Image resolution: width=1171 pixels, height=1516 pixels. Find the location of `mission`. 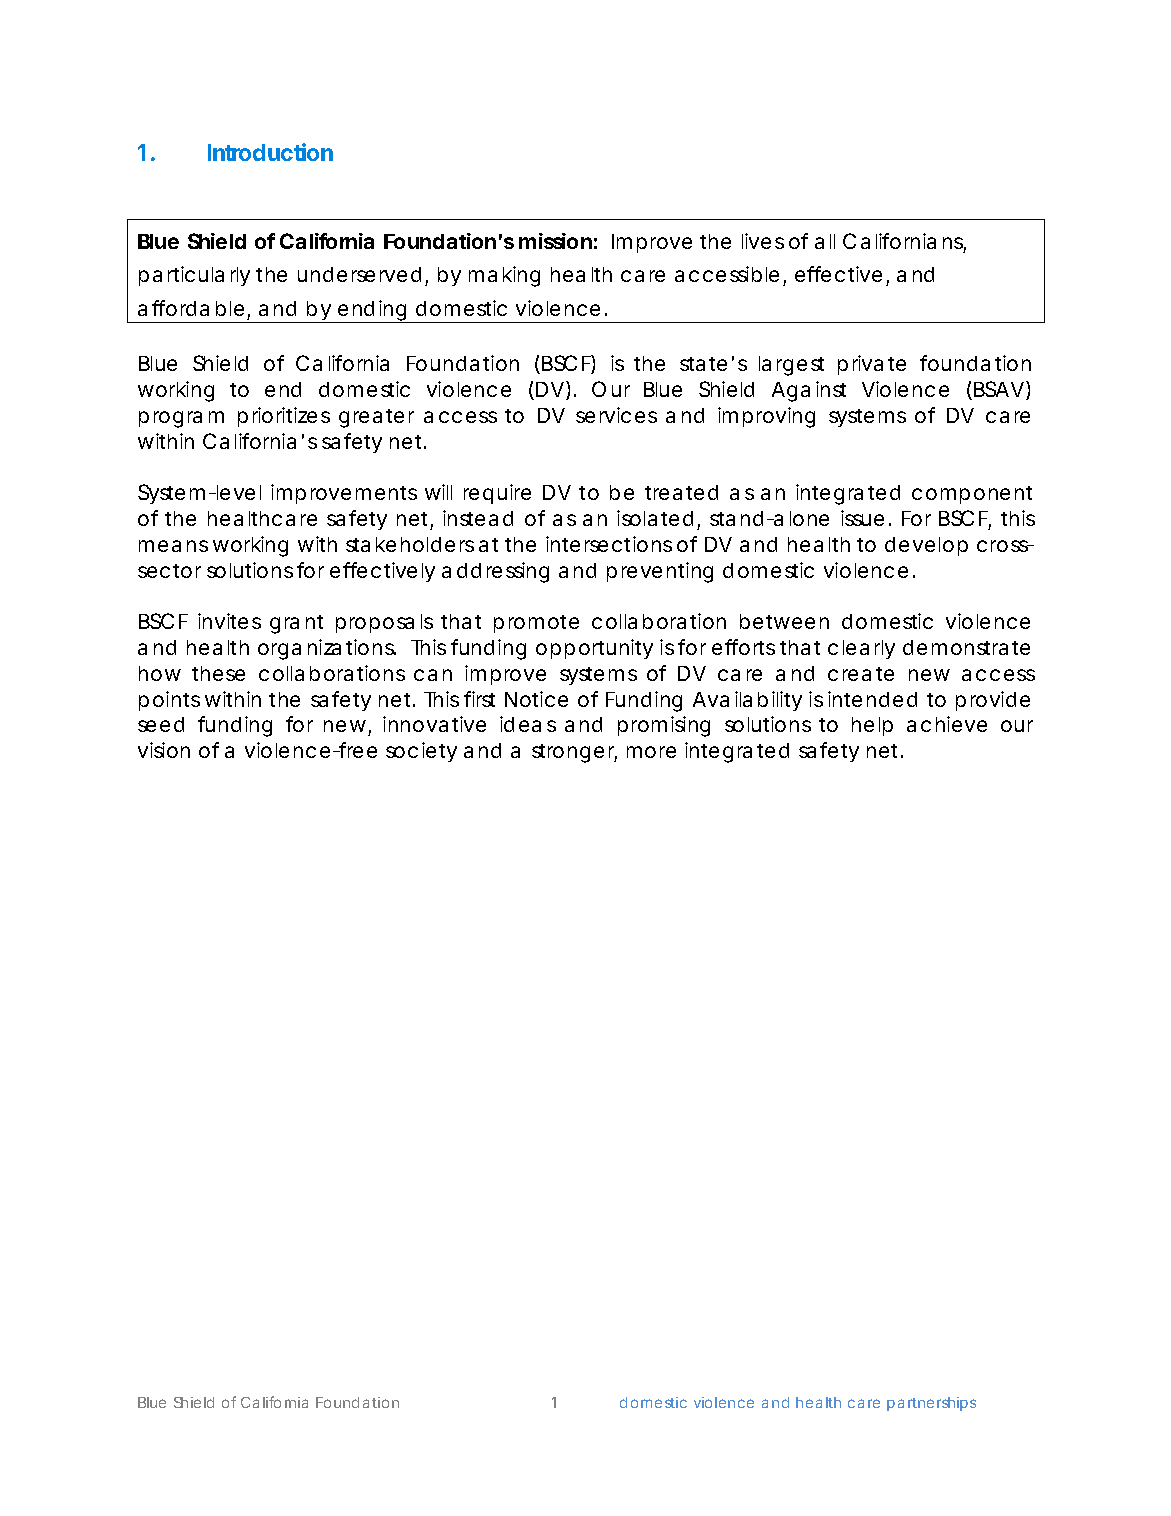

mission is located at coordinates (555, 241).
